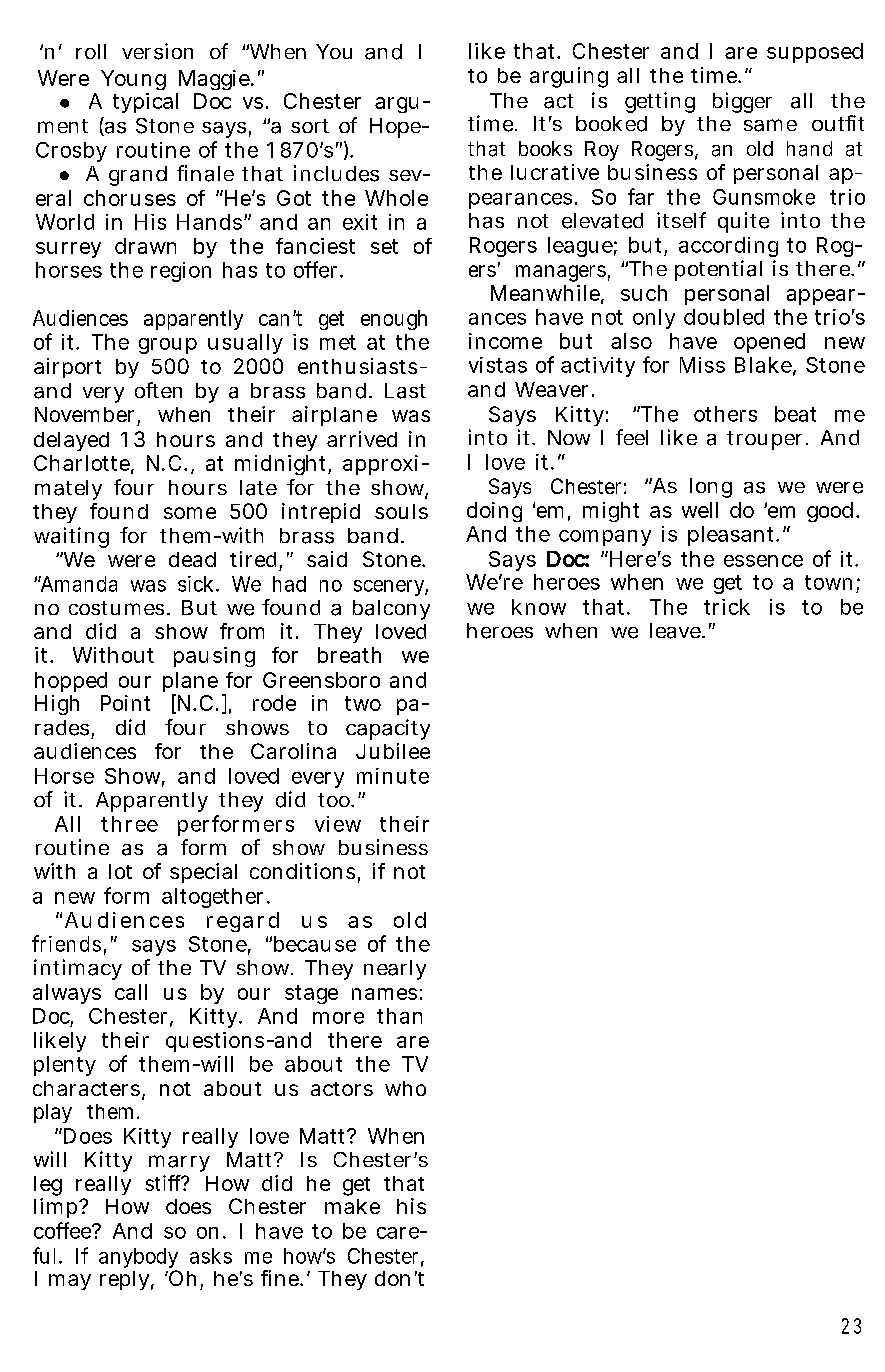 The height and width of the image is (1372, 885). Describe the element at coordinates (133, 82) in the image. I see `Young` at that location.
